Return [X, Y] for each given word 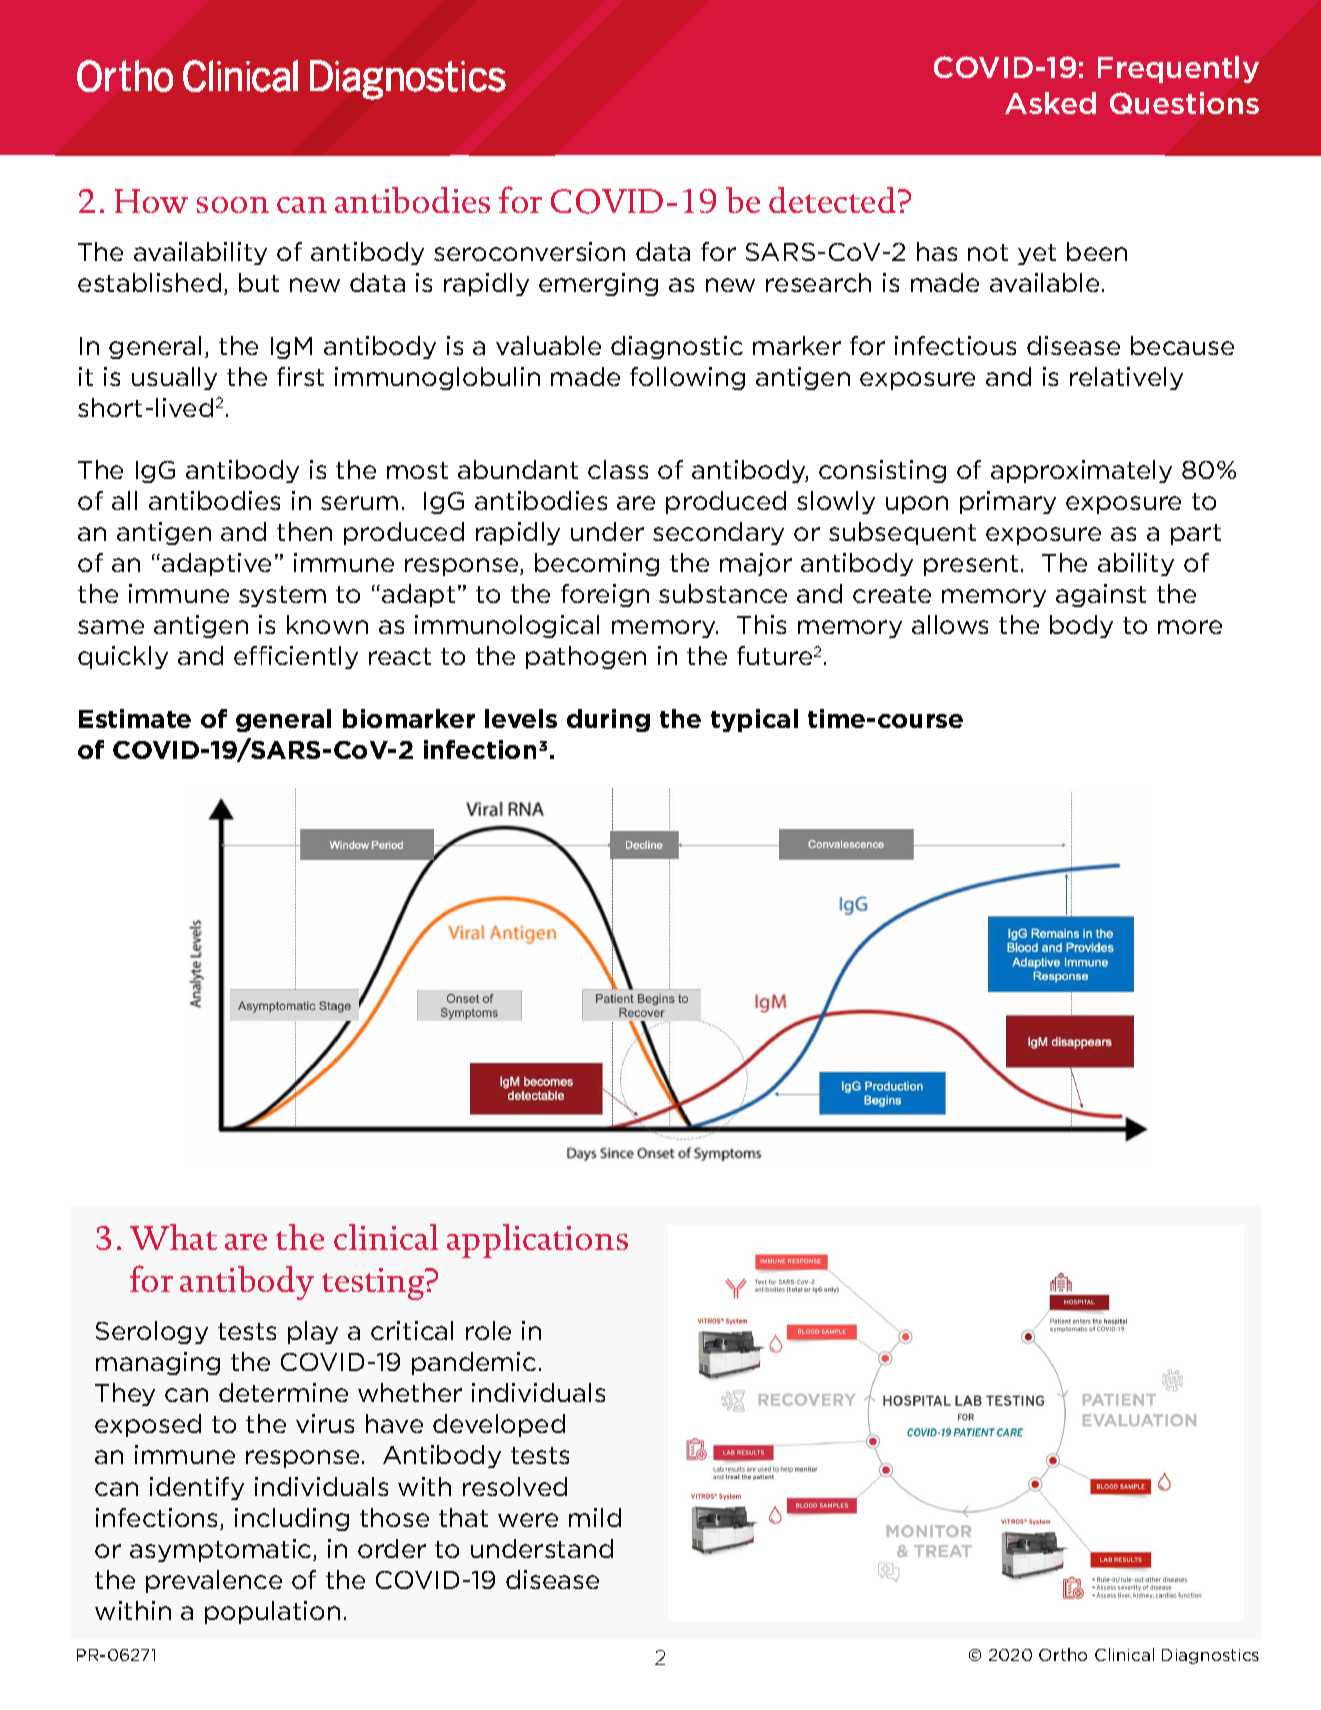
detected [834, 200]
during [608, 720]
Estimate [135, 718]
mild [595, 1517]
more [1190, 627]
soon [233, 205]
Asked [1050, 103]
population [272, 1612]
